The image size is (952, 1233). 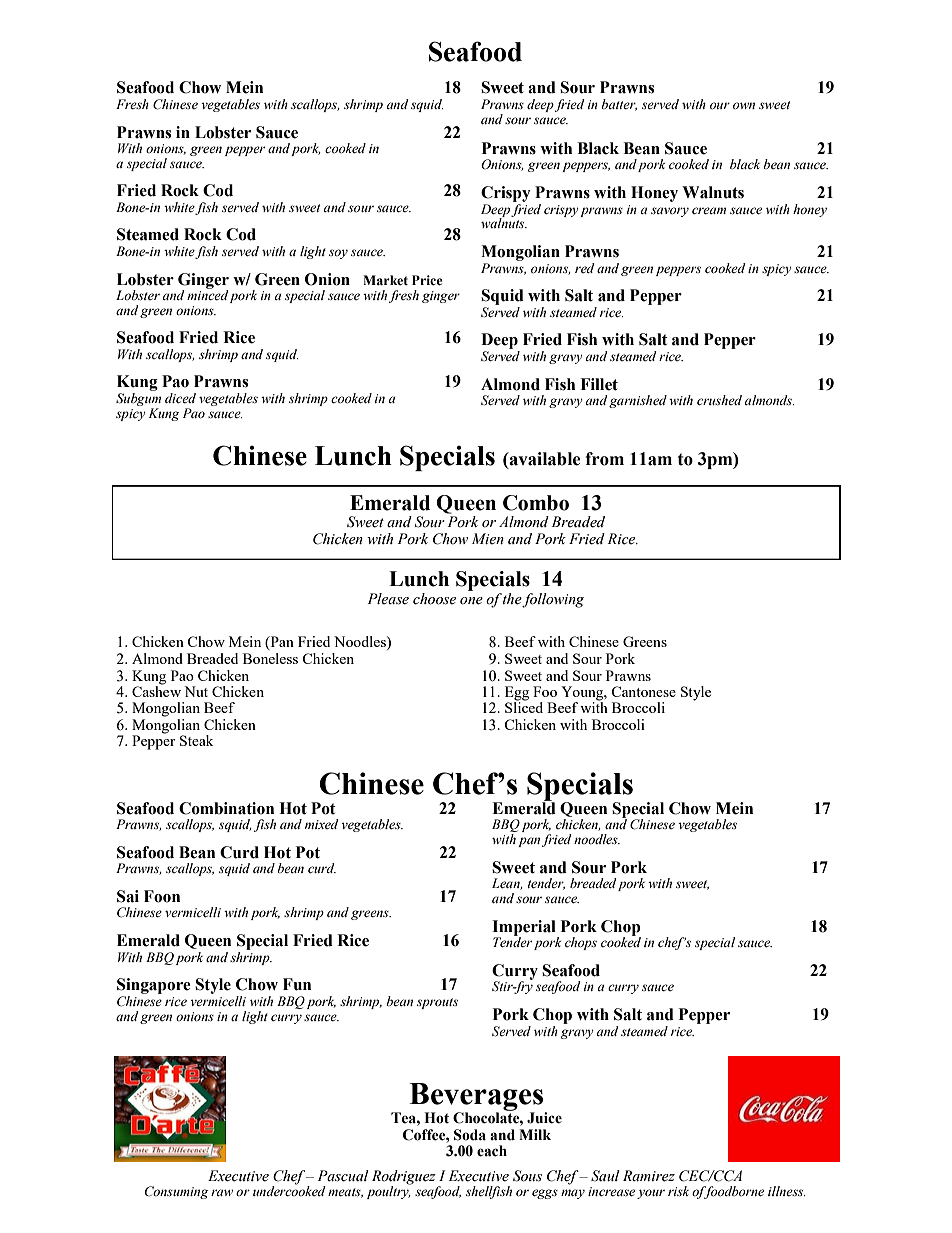 I want to click on Combination, so click(x=226, y=808).
